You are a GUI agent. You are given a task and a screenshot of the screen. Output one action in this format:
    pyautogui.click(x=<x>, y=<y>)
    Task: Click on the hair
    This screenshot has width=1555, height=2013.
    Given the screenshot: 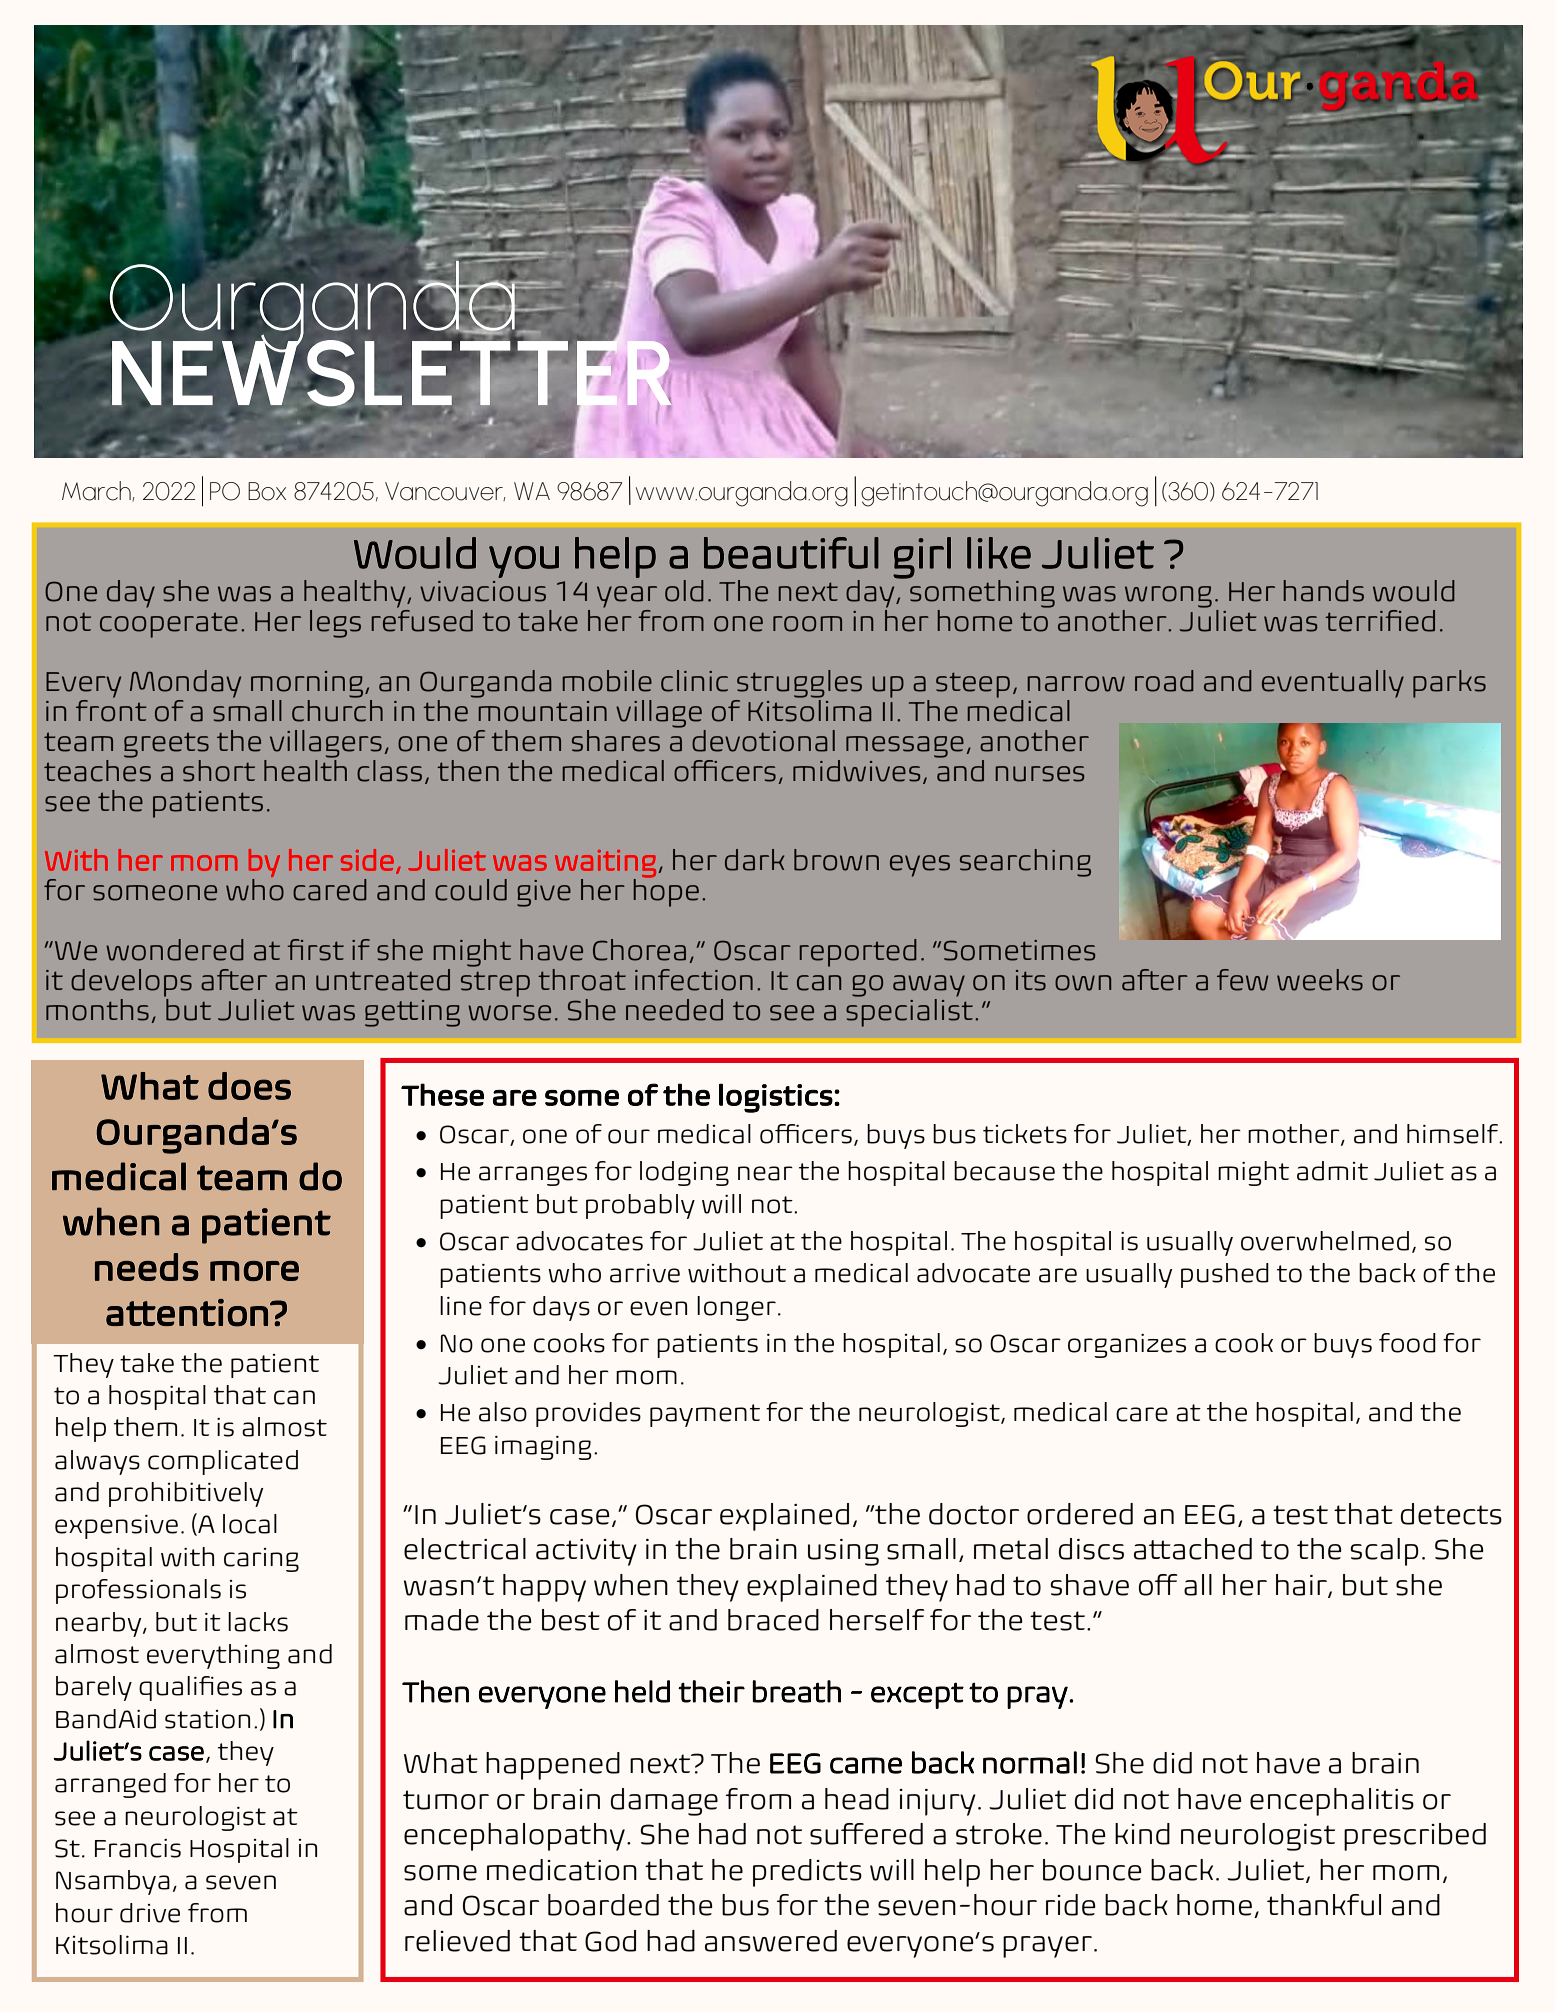 What is the action you would take?
    pyautogui.click(x=1302, y=1585)
